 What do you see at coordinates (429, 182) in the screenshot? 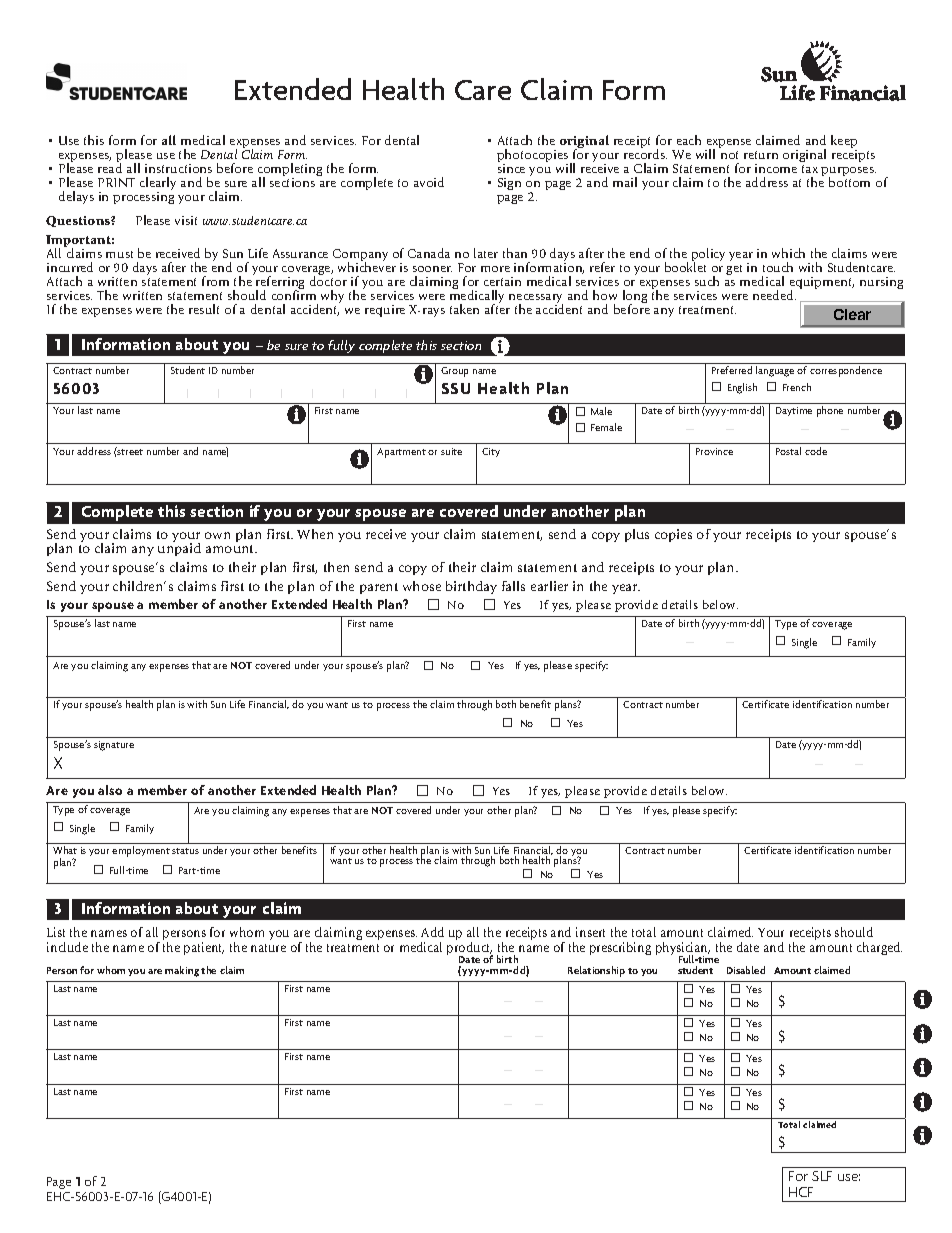
I see `avoid` at bounding box center [429, 182].
